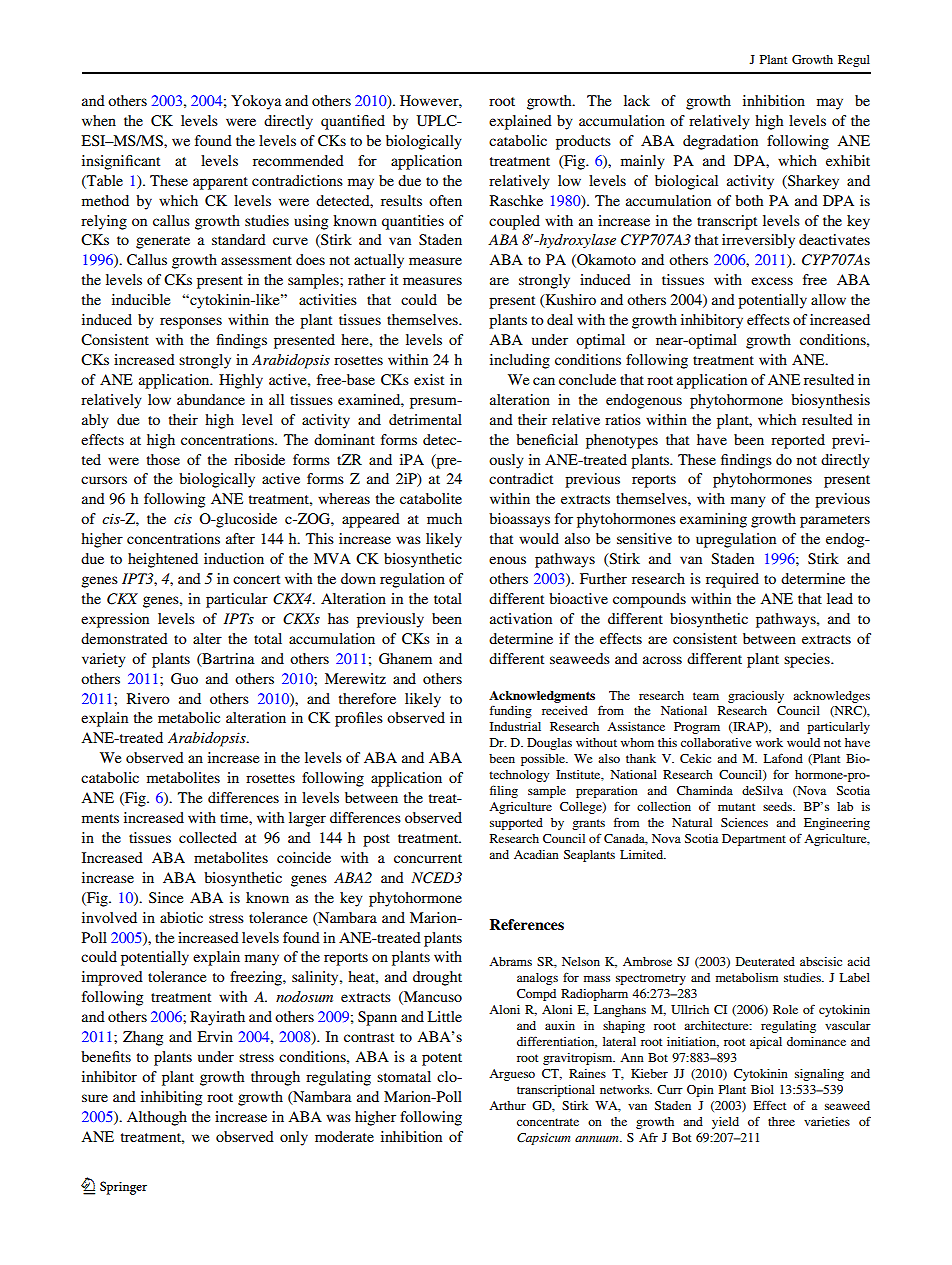 The height and width of the document is (1265, 952). I want to click on apparent, so click(220, 183).
